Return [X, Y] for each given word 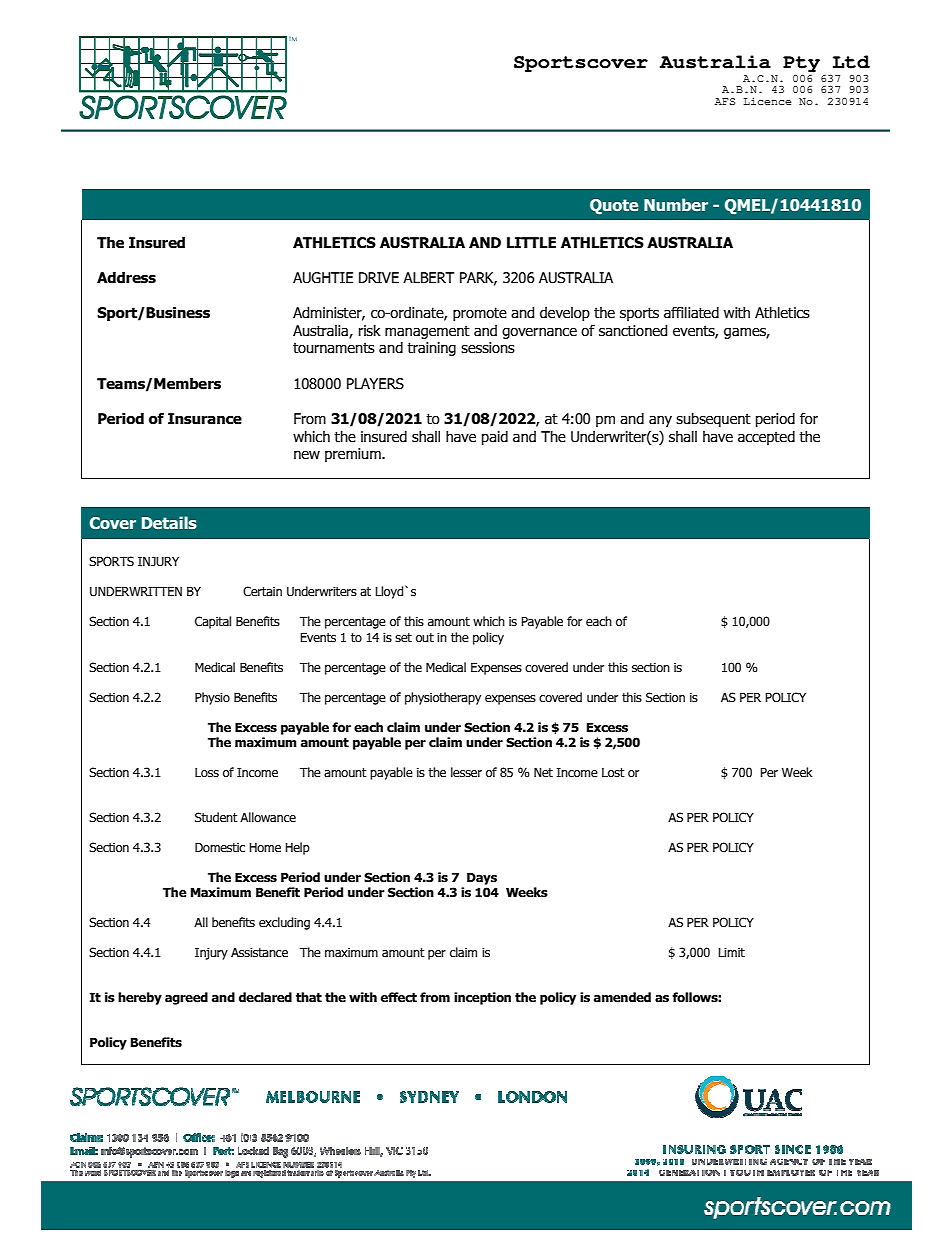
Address [126, 278]
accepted [766, 438]
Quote [614, 207]
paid [495, 438]
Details [169, 522]
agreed [186, 998]
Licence [767, 101]
